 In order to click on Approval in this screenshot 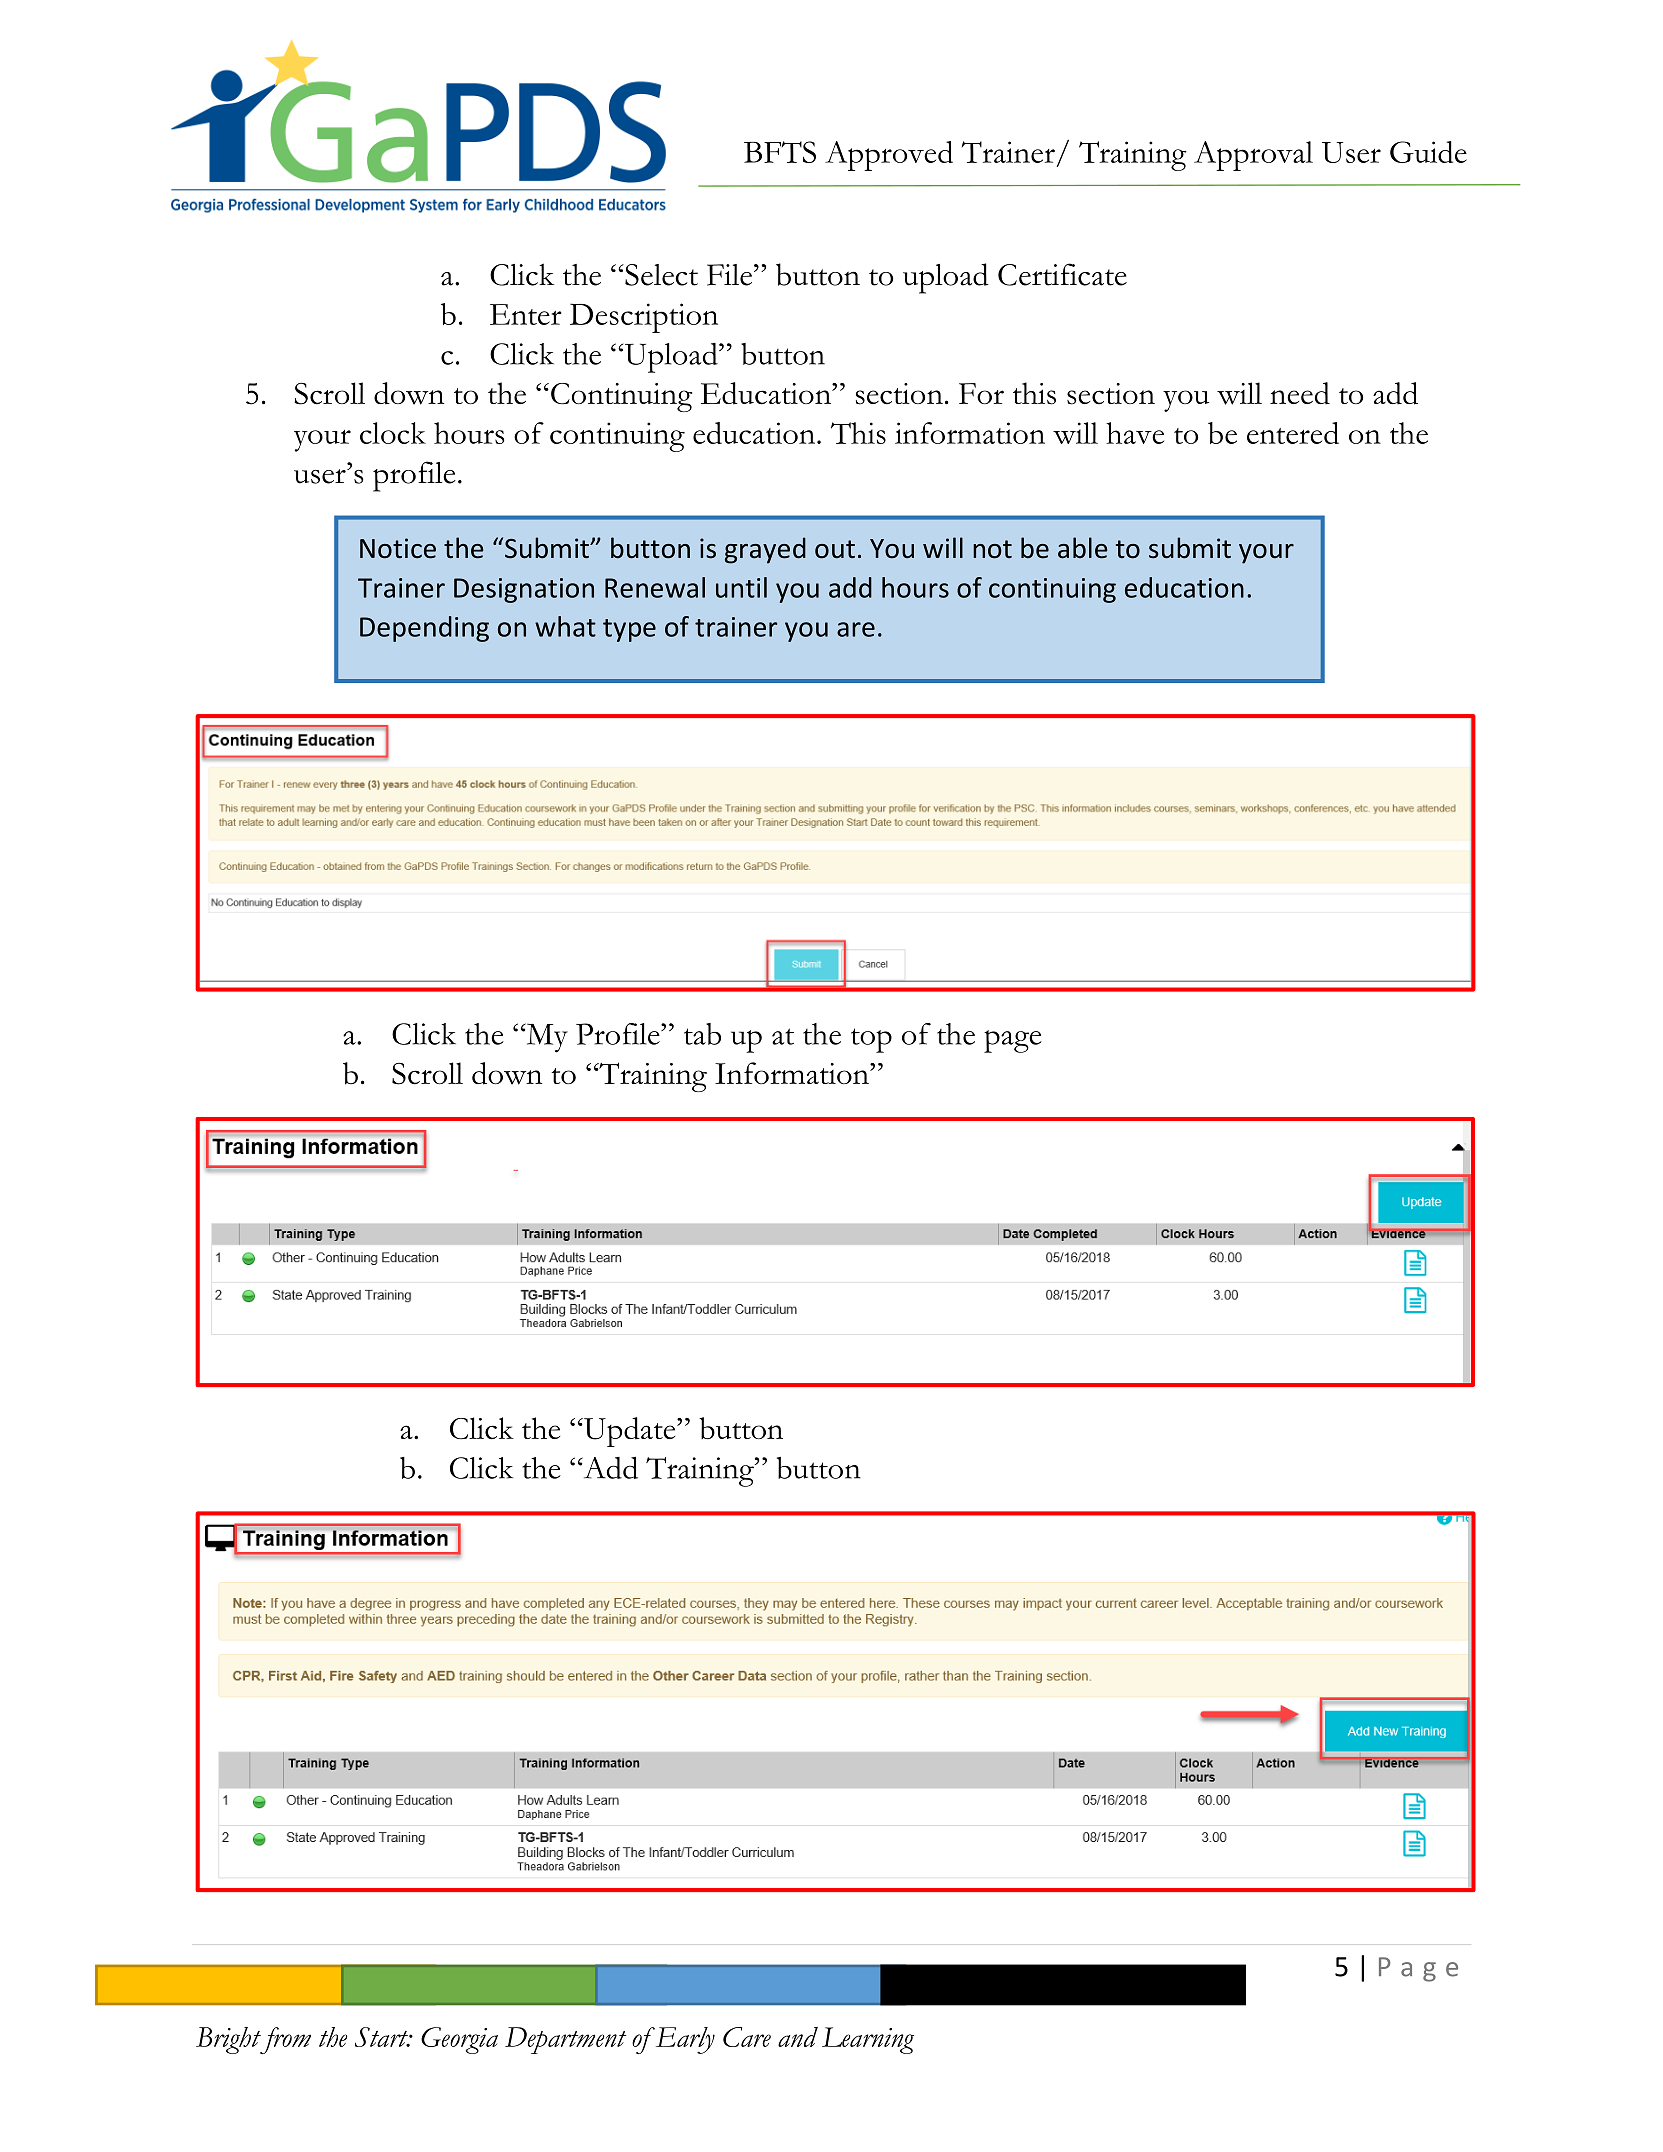, I will do `click(1253, 156)`.
